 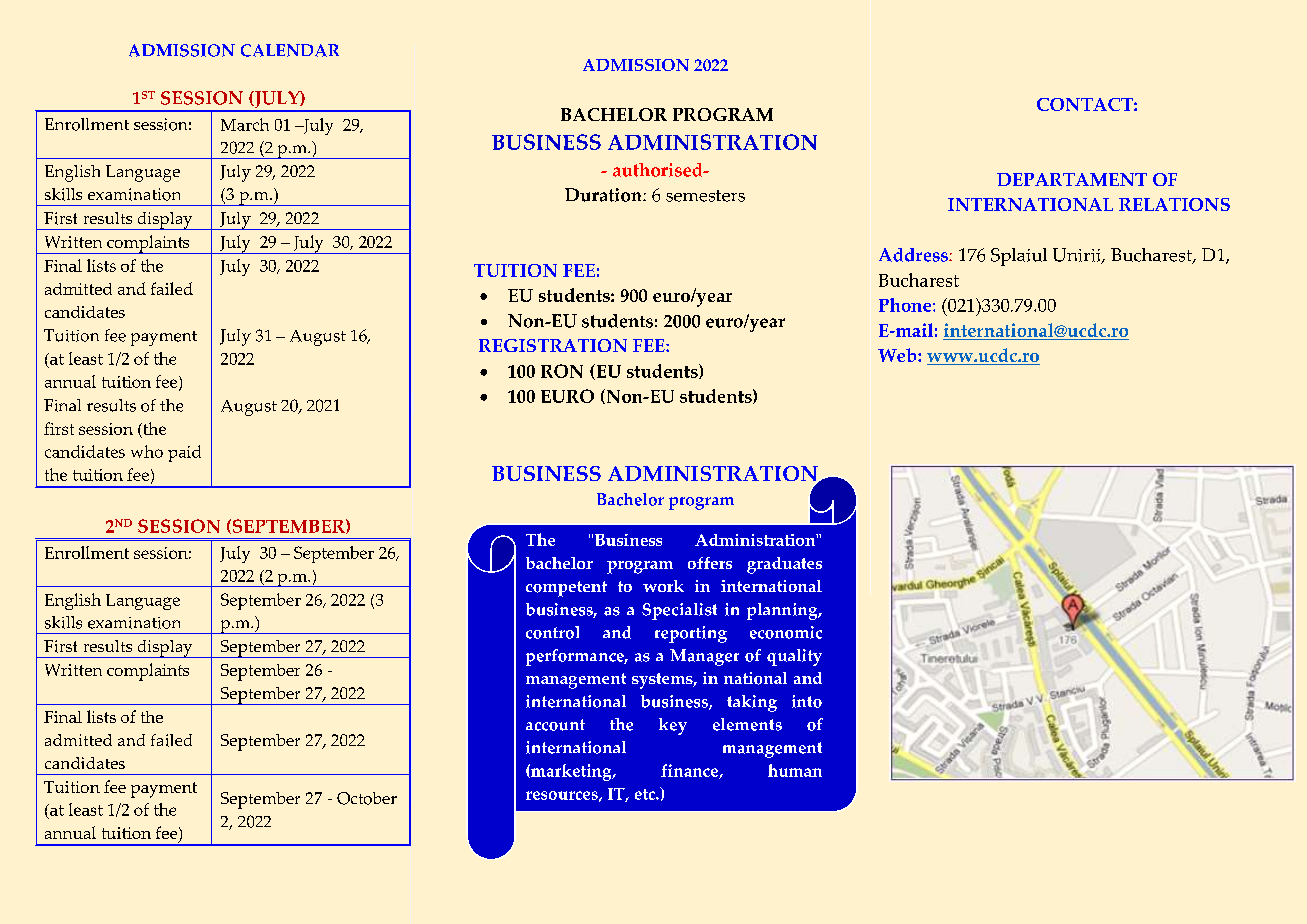 I want to click on RELATIONS, so click(x=1174, y=204).
